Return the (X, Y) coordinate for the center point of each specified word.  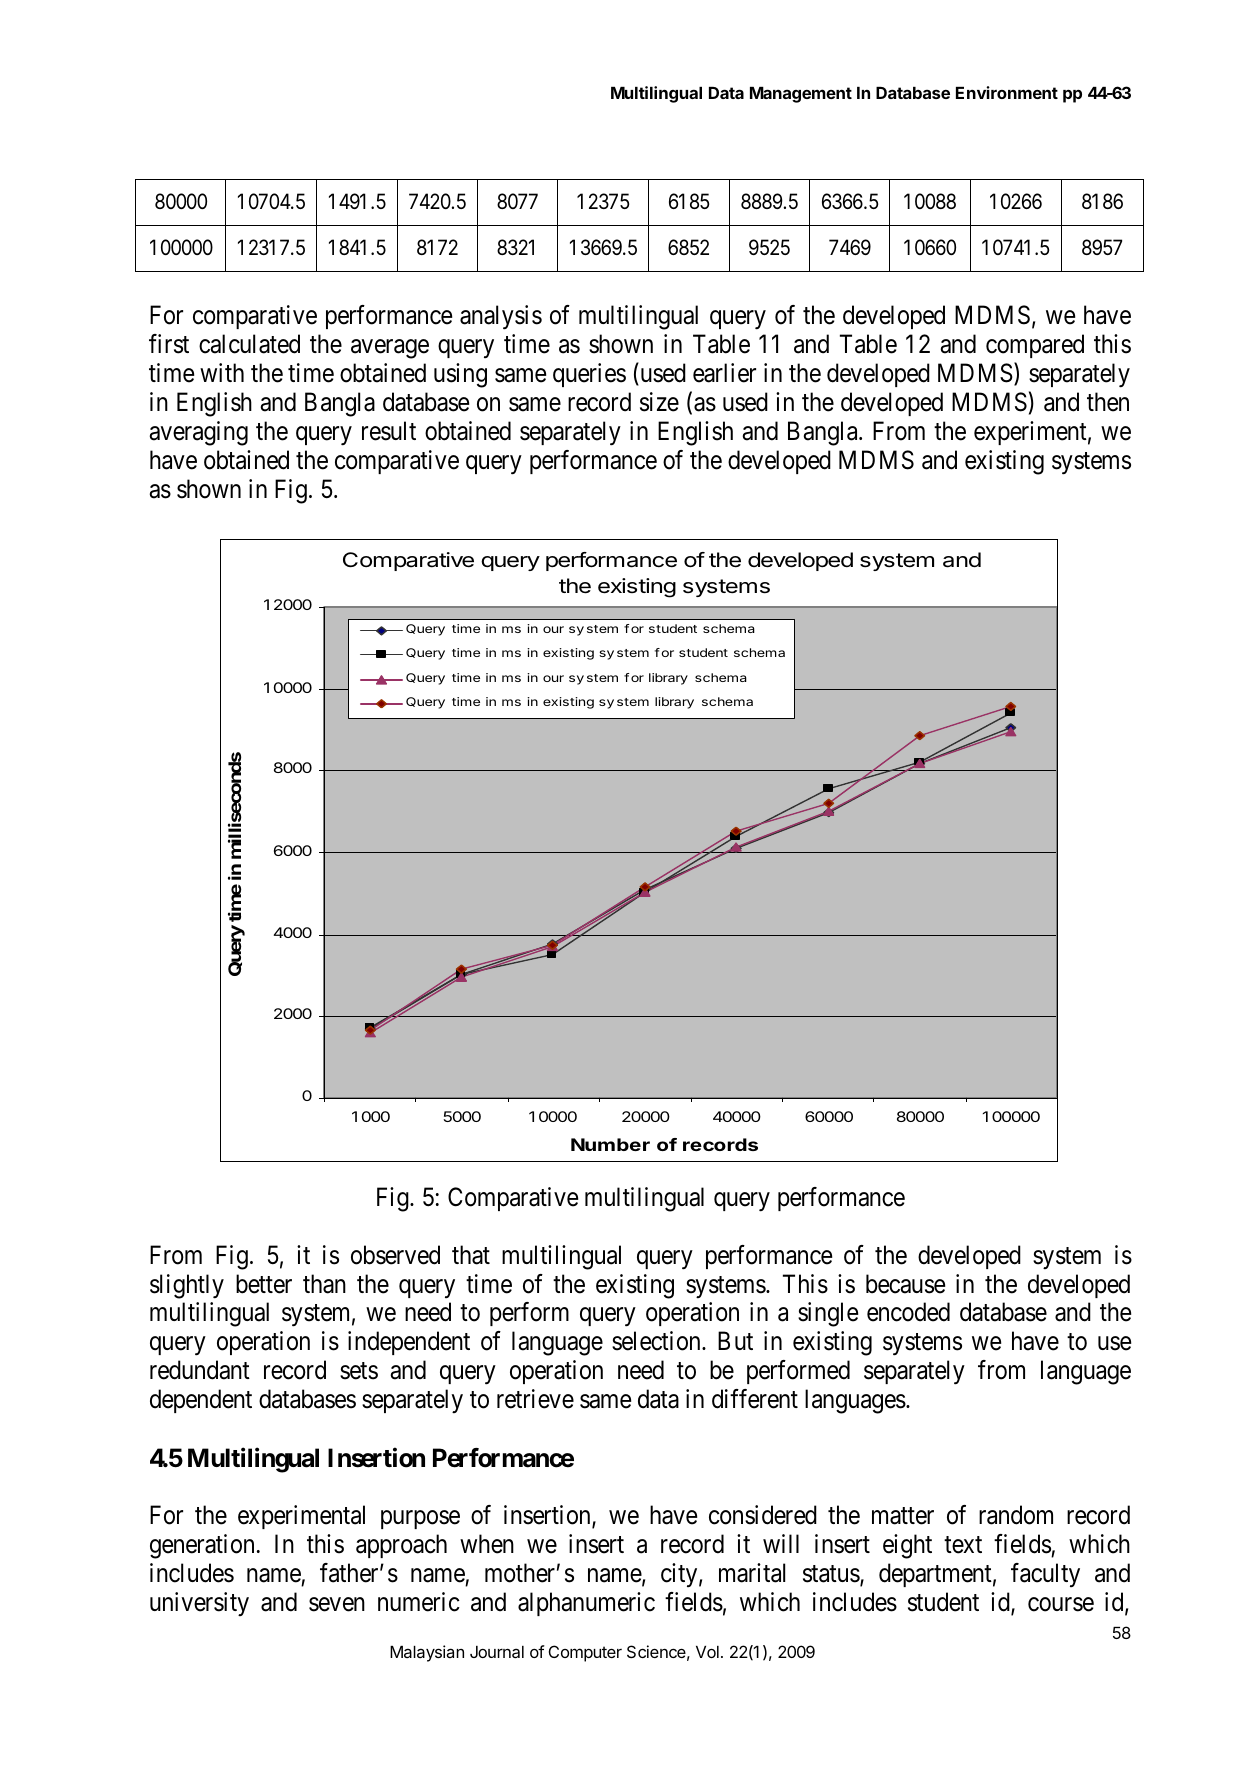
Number (610, 1144)
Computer (585, 1653)
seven (337, 1605)
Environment (1007, 92)
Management (801, 95)
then (1108, 402)
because (905, 1284)
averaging (198, 433)
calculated (249, 344)
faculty (1045, 1575)
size (659, 402)
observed (395, 1255)
